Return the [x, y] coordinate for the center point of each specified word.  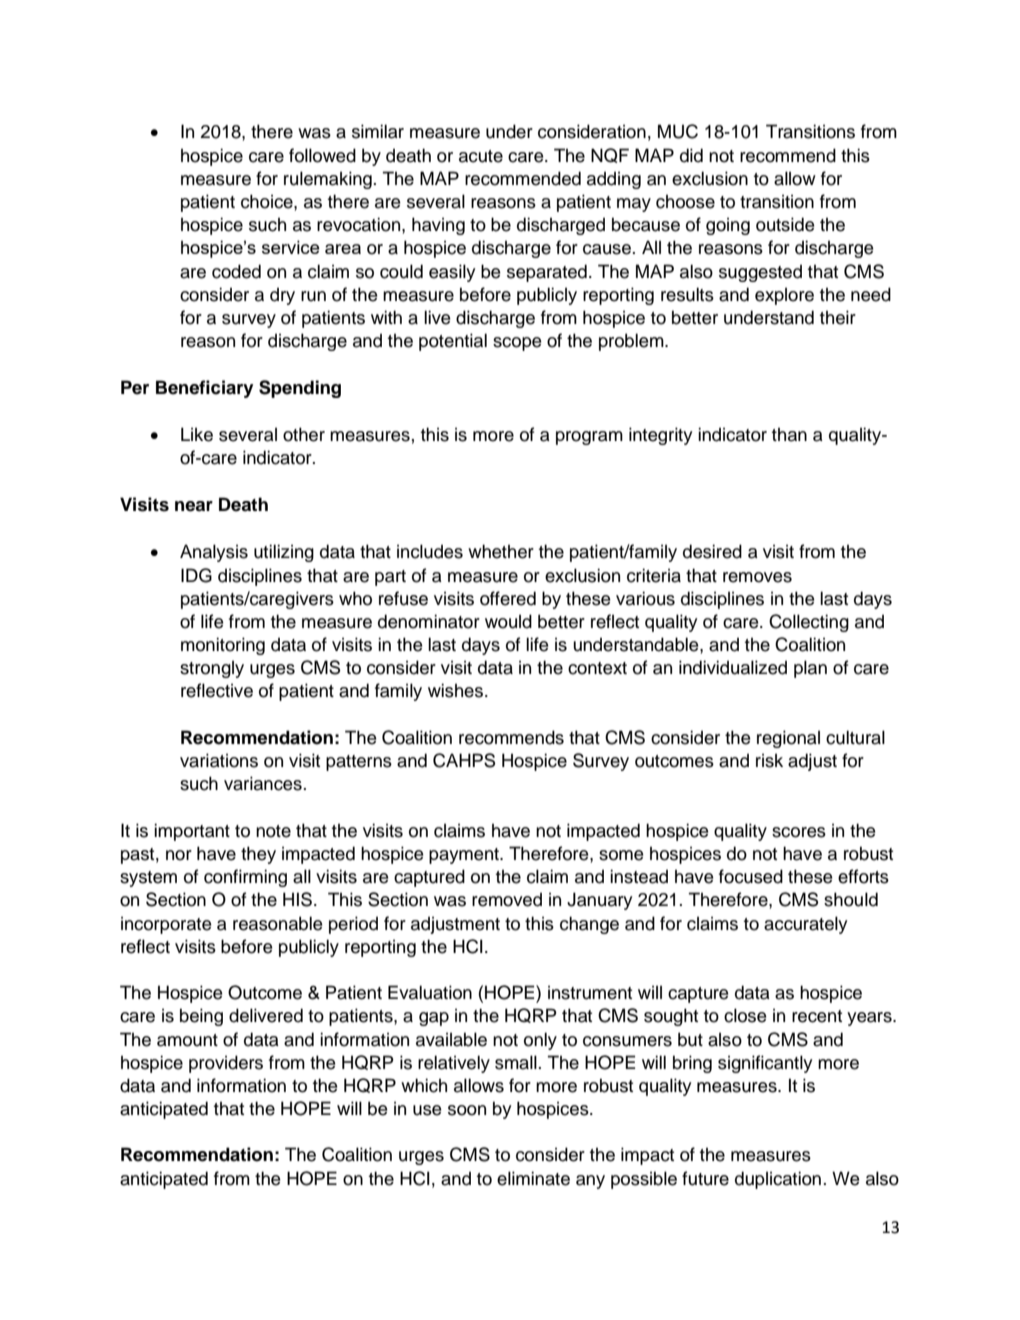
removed [507, 899]
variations [219, 760]
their [838, 317]
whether [501, 551]
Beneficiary [204, 389]
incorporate [166, 925]
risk [769, 760]
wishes [457, 690]
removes [757, 577]
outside [785, 224]
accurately [805, 925]
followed [322, 155]
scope [517, 344]
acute [481, 156]
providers [226, 1064]
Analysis [214, 553]
